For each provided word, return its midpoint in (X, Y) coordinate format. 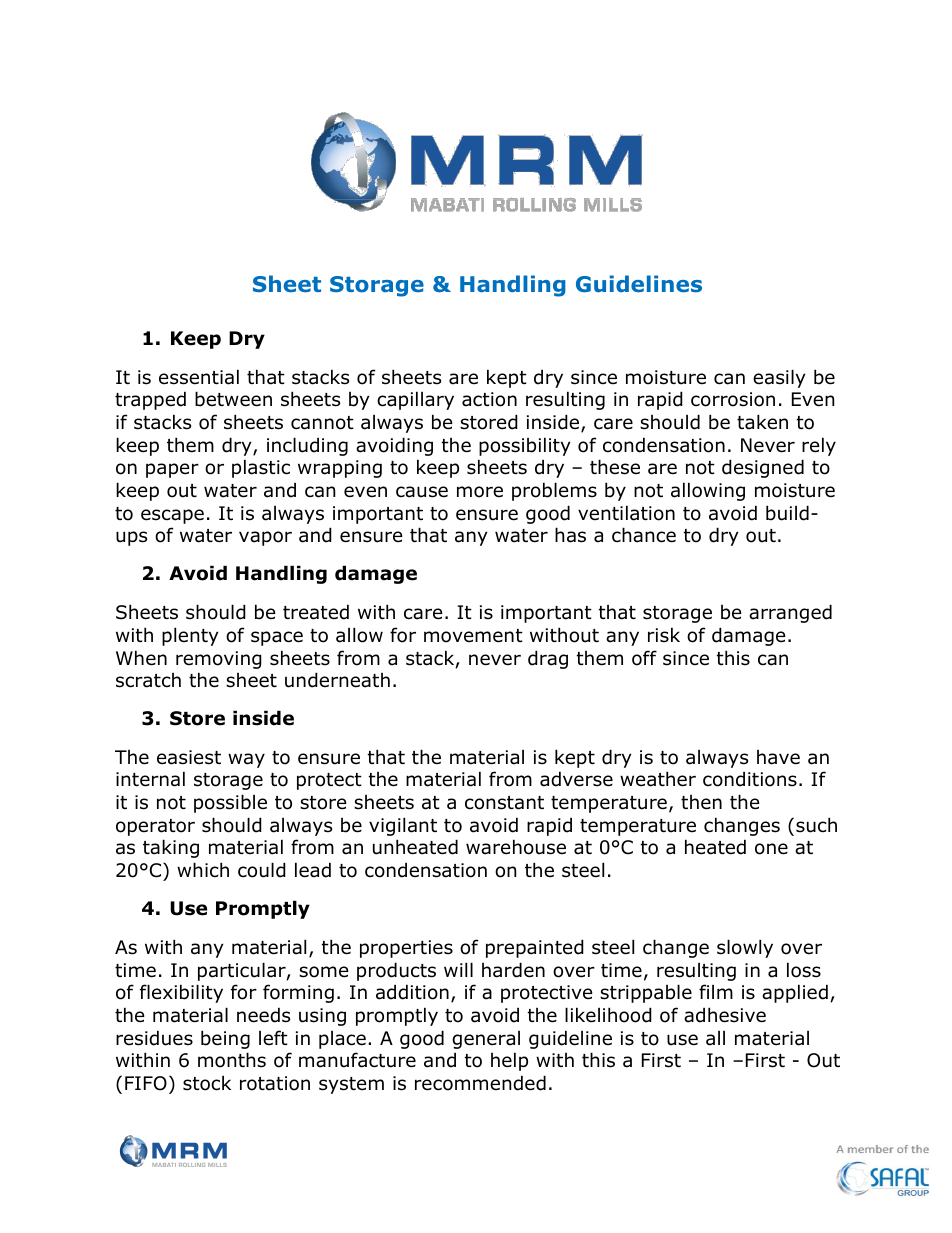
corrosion (733, 399)
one (771, 849)
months (232, 1060)
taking (171, 848)
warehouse (516, 847)
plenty (190, 636)
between (233, 399)
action (489, 399)
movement (473, 636)
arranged (790, 613)
